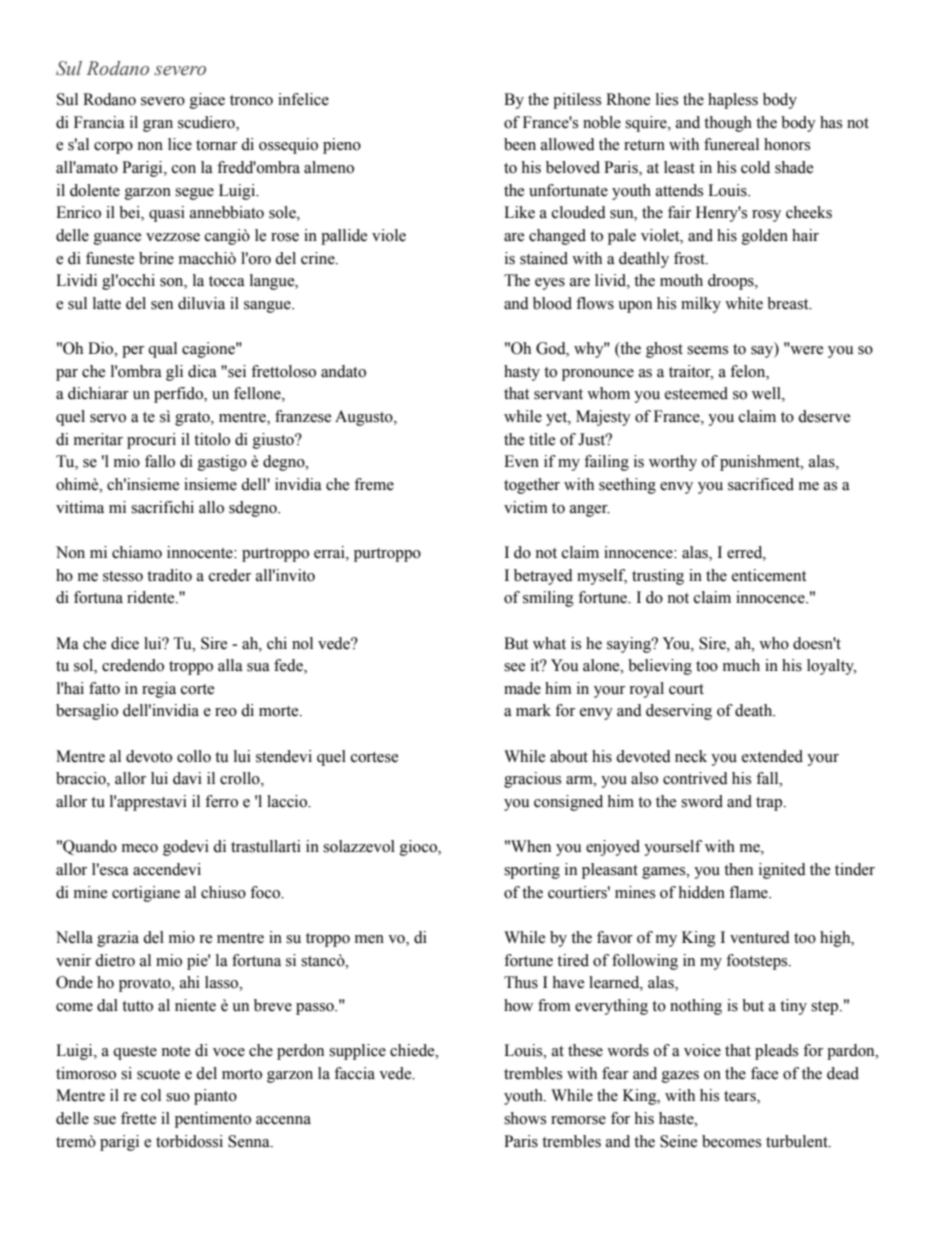  What do you see at coordinates (525, 1118) in the screenshot?
I see `shows` at bounding box center [525, 1118].
